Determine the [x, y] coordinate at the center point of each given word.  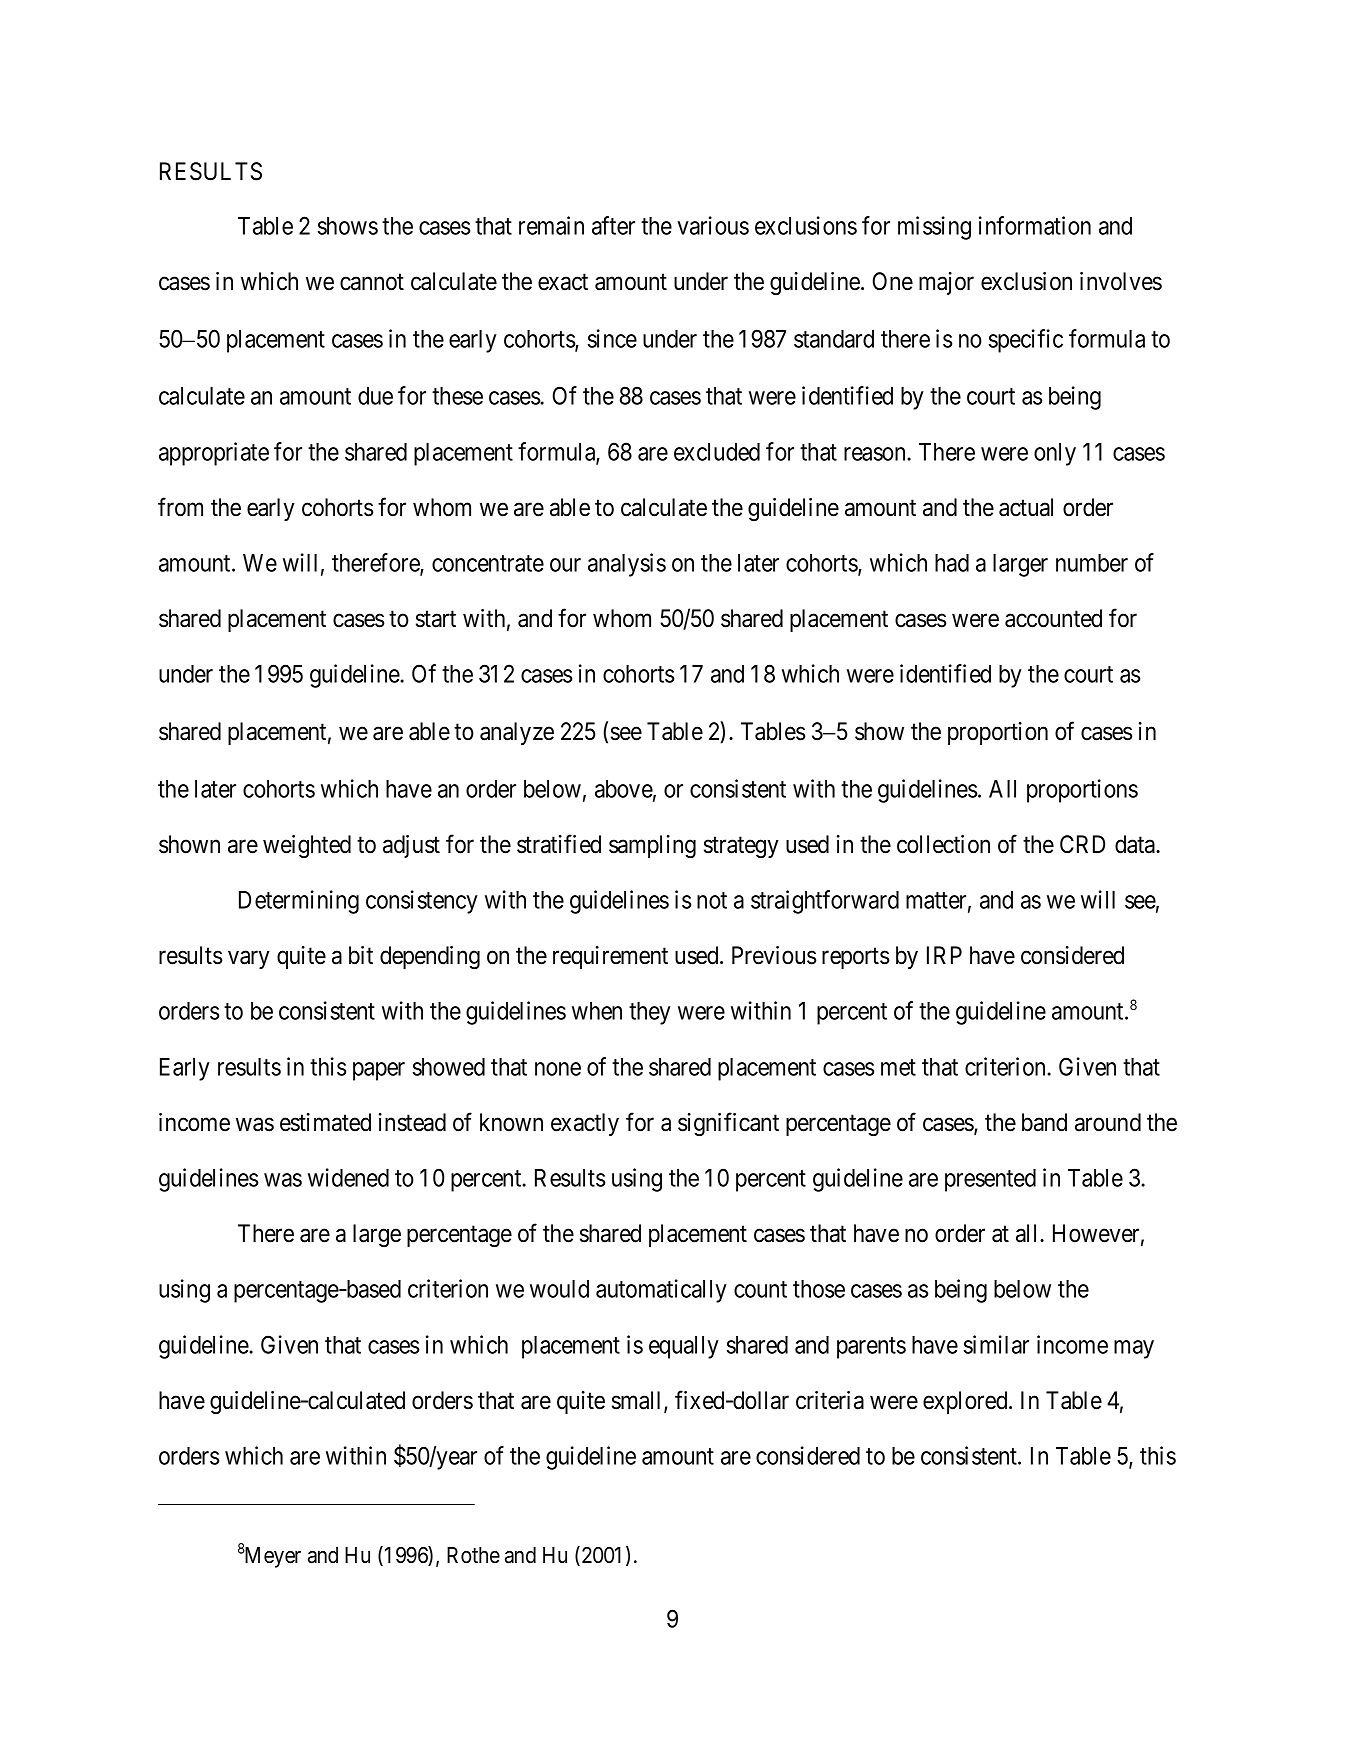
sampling [652, 846]
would [559, 1289]
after [613, 225]
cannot [372, 282]
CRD [1082, 844]
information [1035, 225]
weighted [307, 846]
